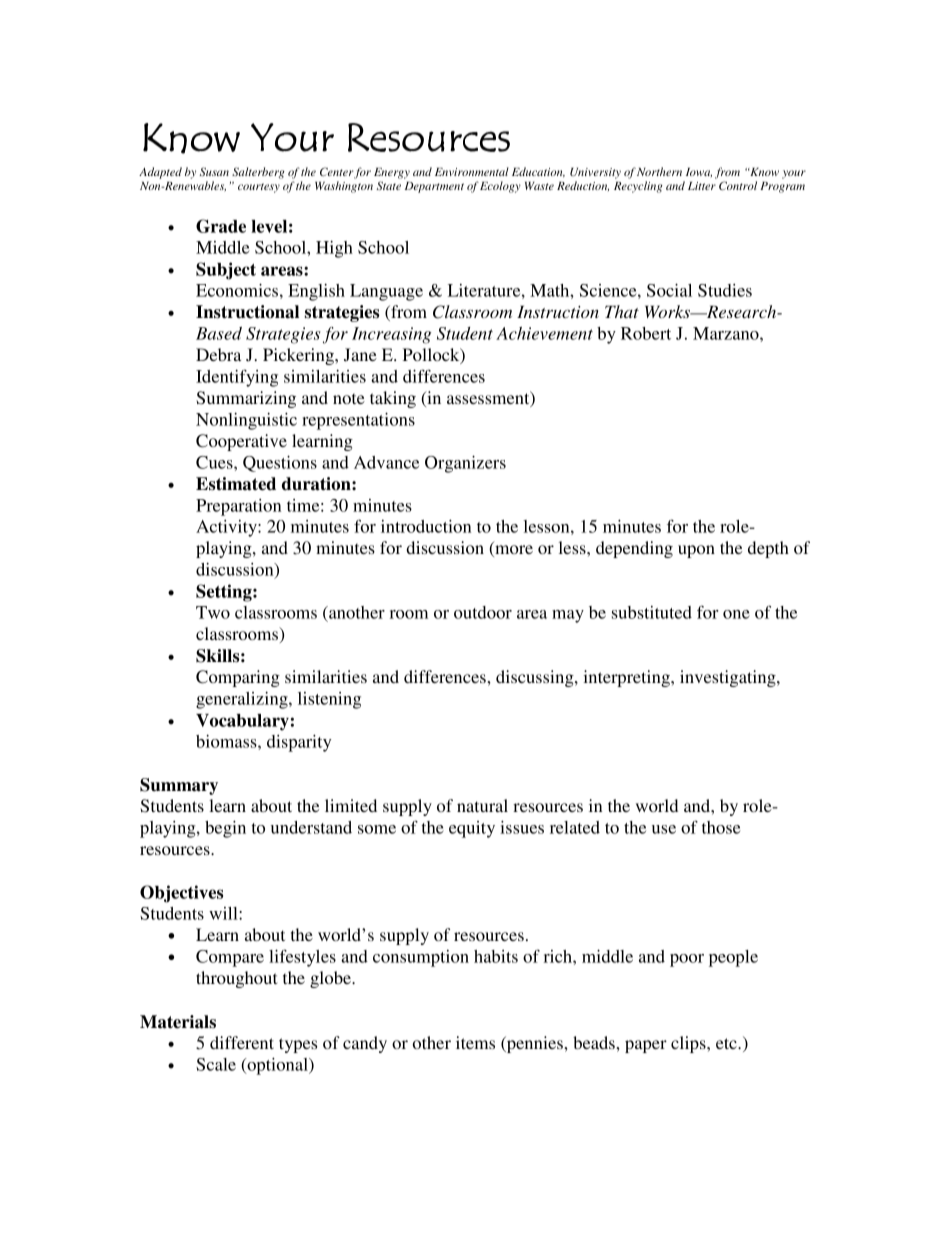 The width and height of the screenshot is (952, 1233). What do you see at coordinates (472, 829) in the screenshot?
I see `equity` at bounding box center [472, 829].
